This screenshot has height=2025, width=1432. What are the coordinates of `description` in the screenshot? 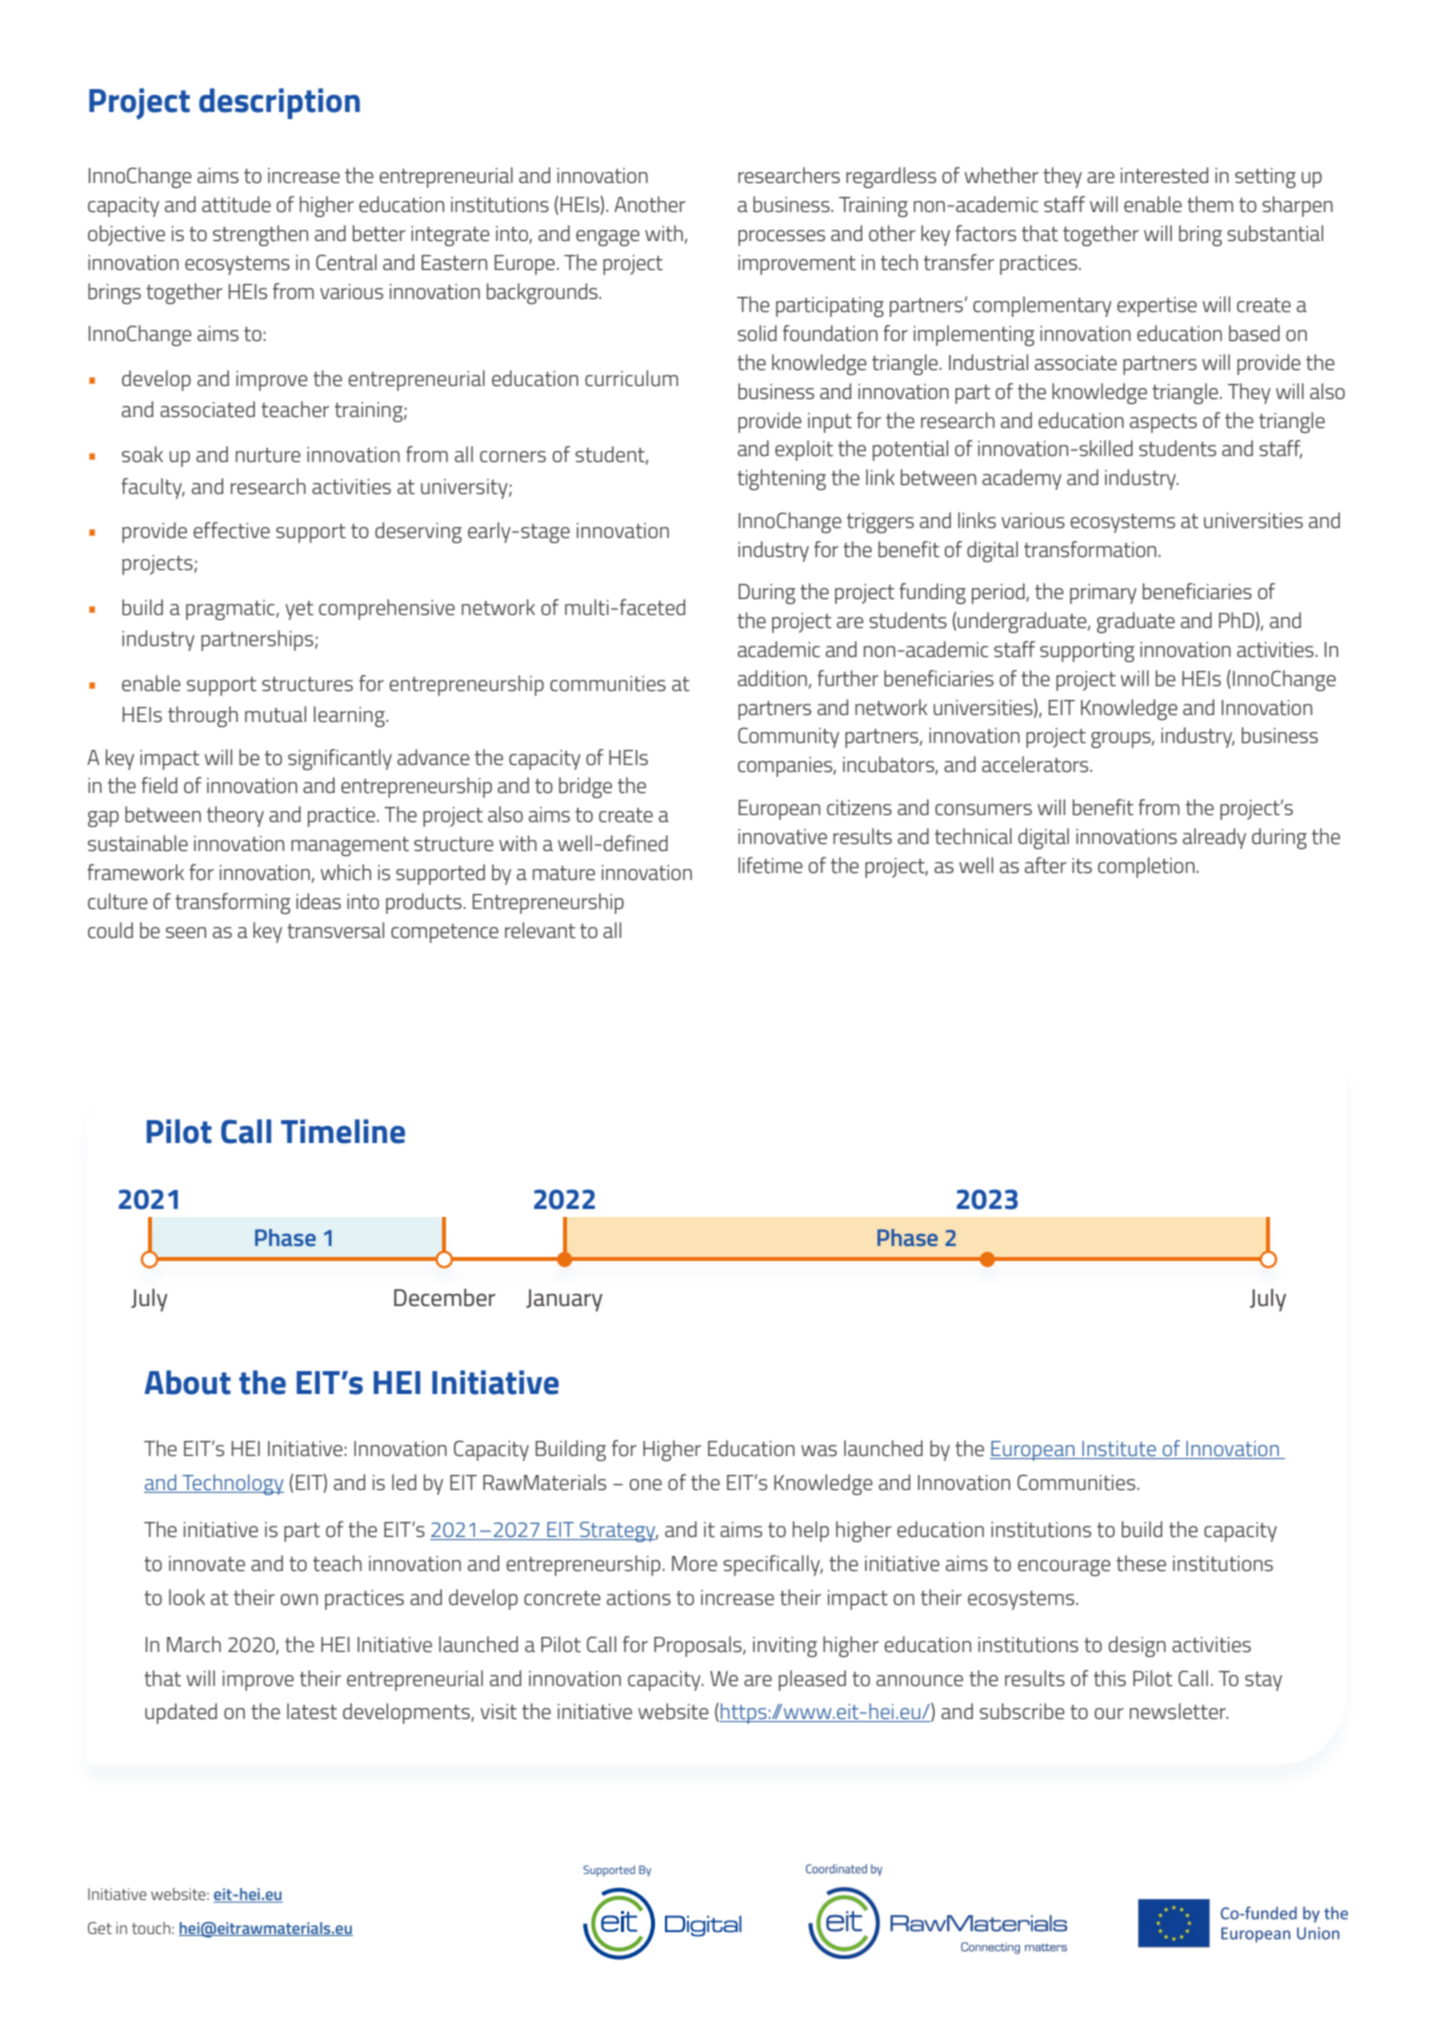 It's located at (279, 103).
